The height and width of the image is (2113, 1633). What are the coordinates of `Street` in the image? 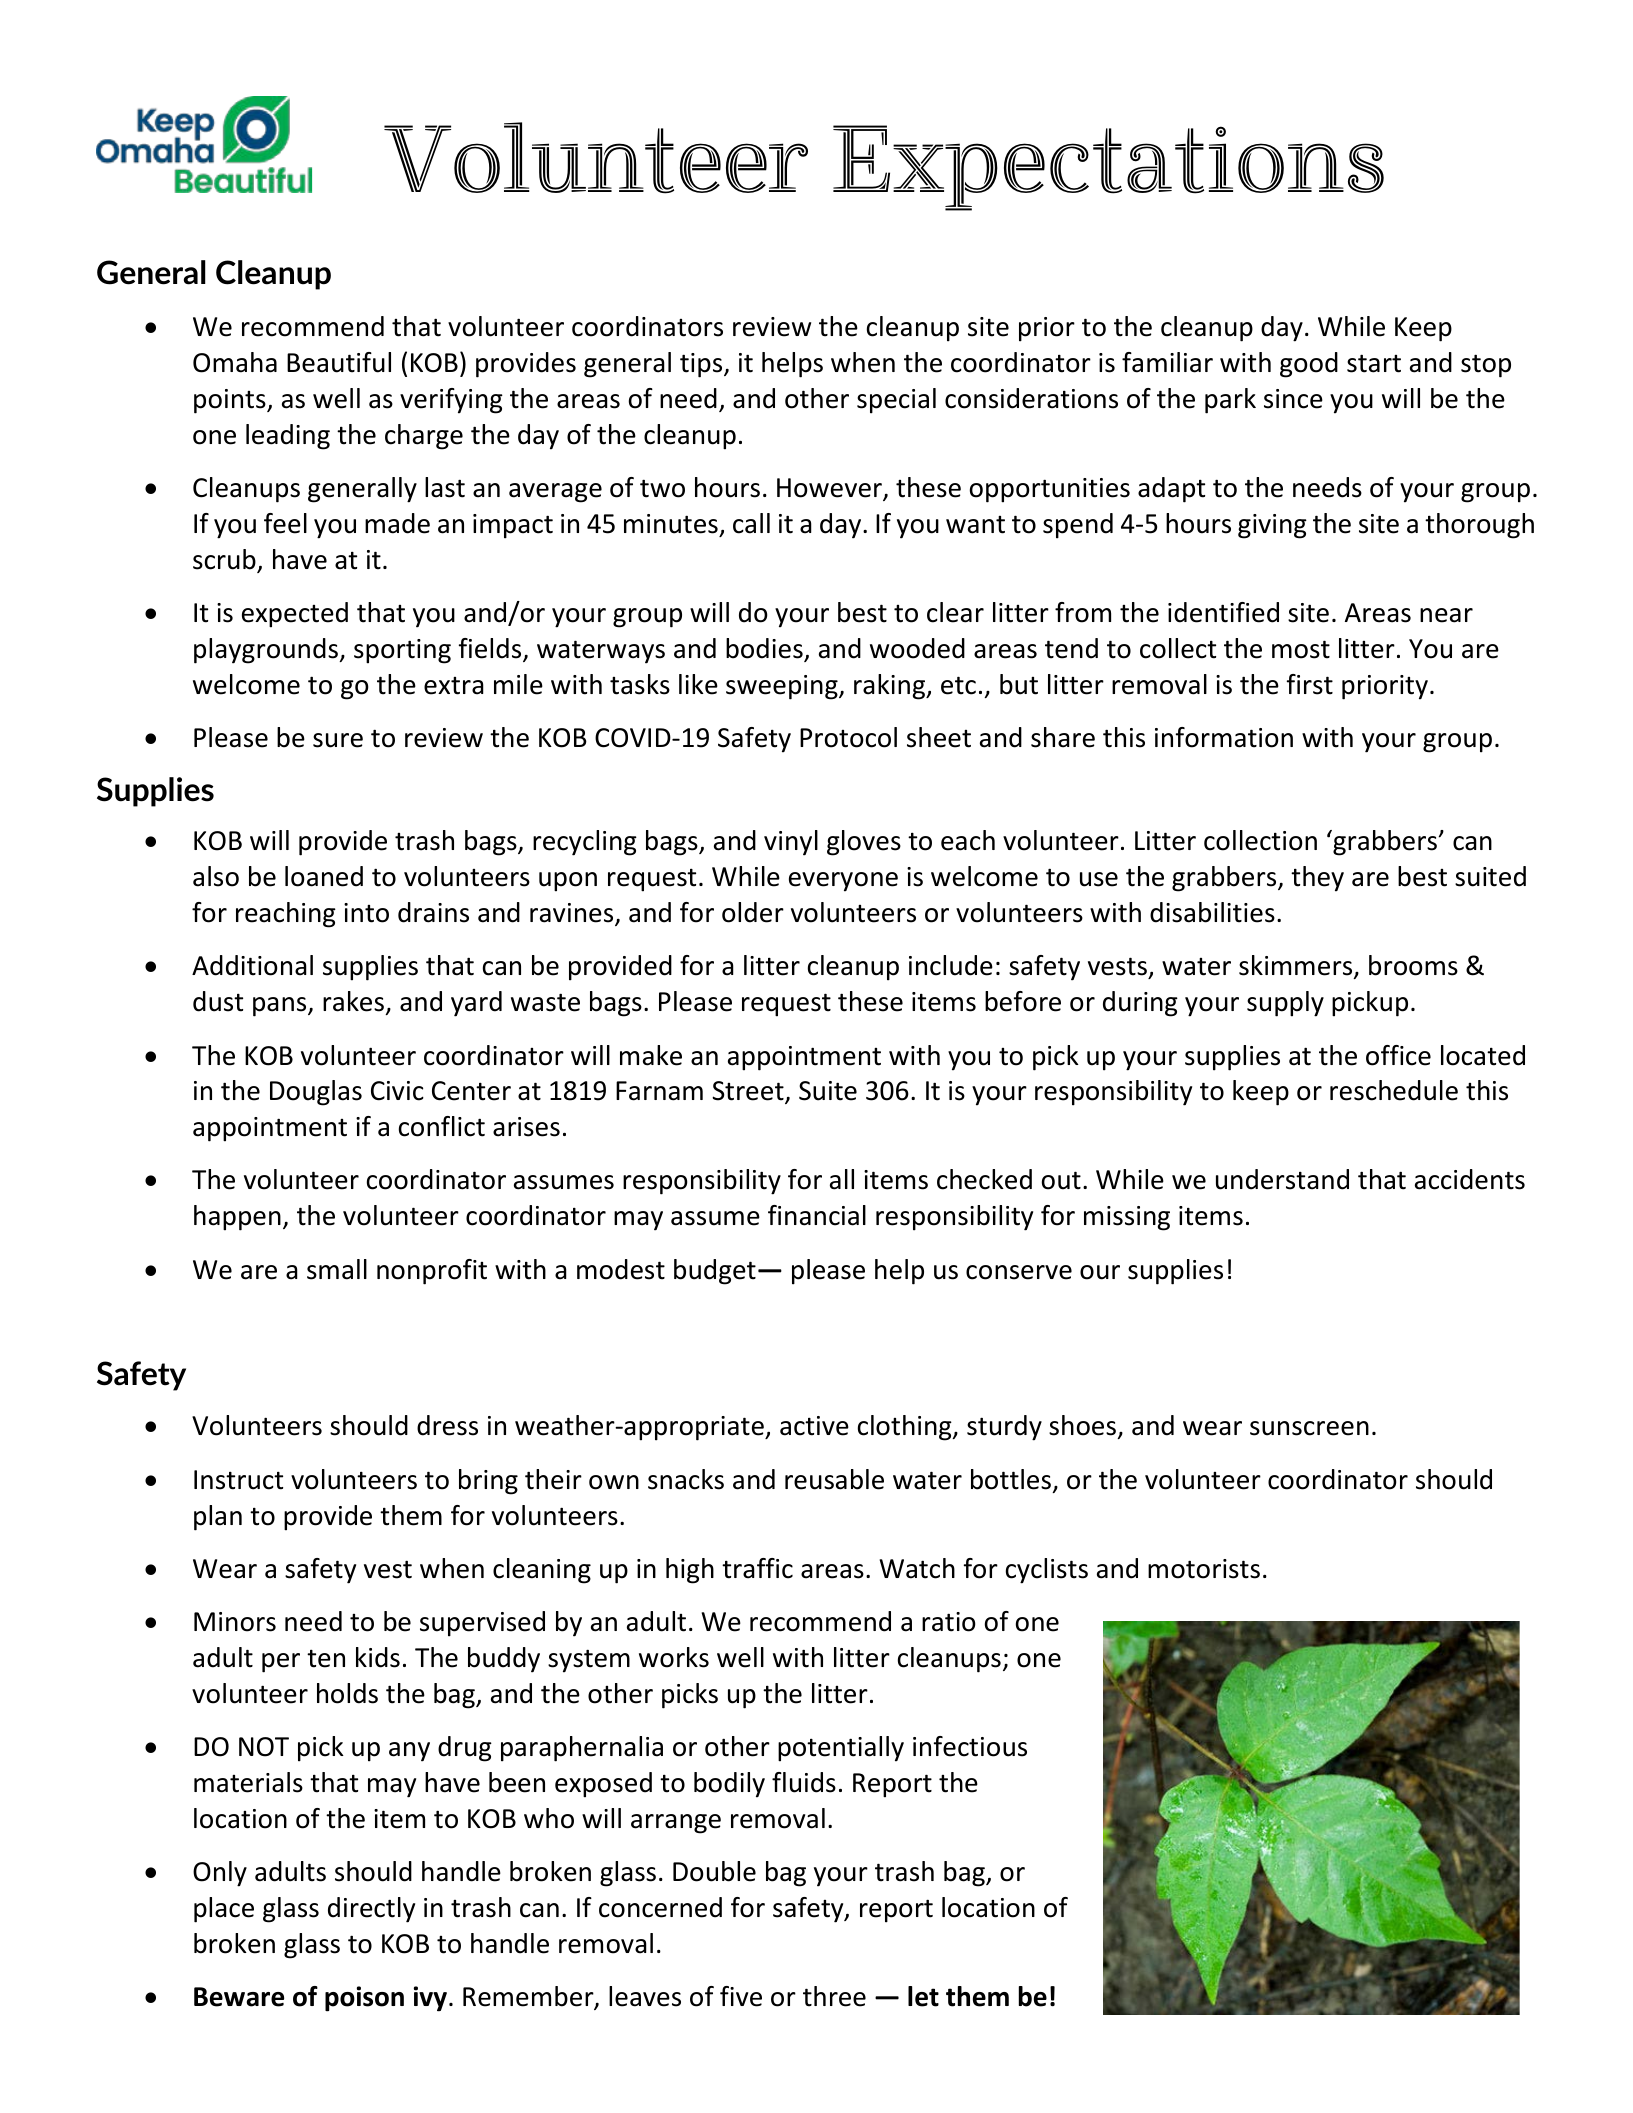 It's located at (749, 1092).
